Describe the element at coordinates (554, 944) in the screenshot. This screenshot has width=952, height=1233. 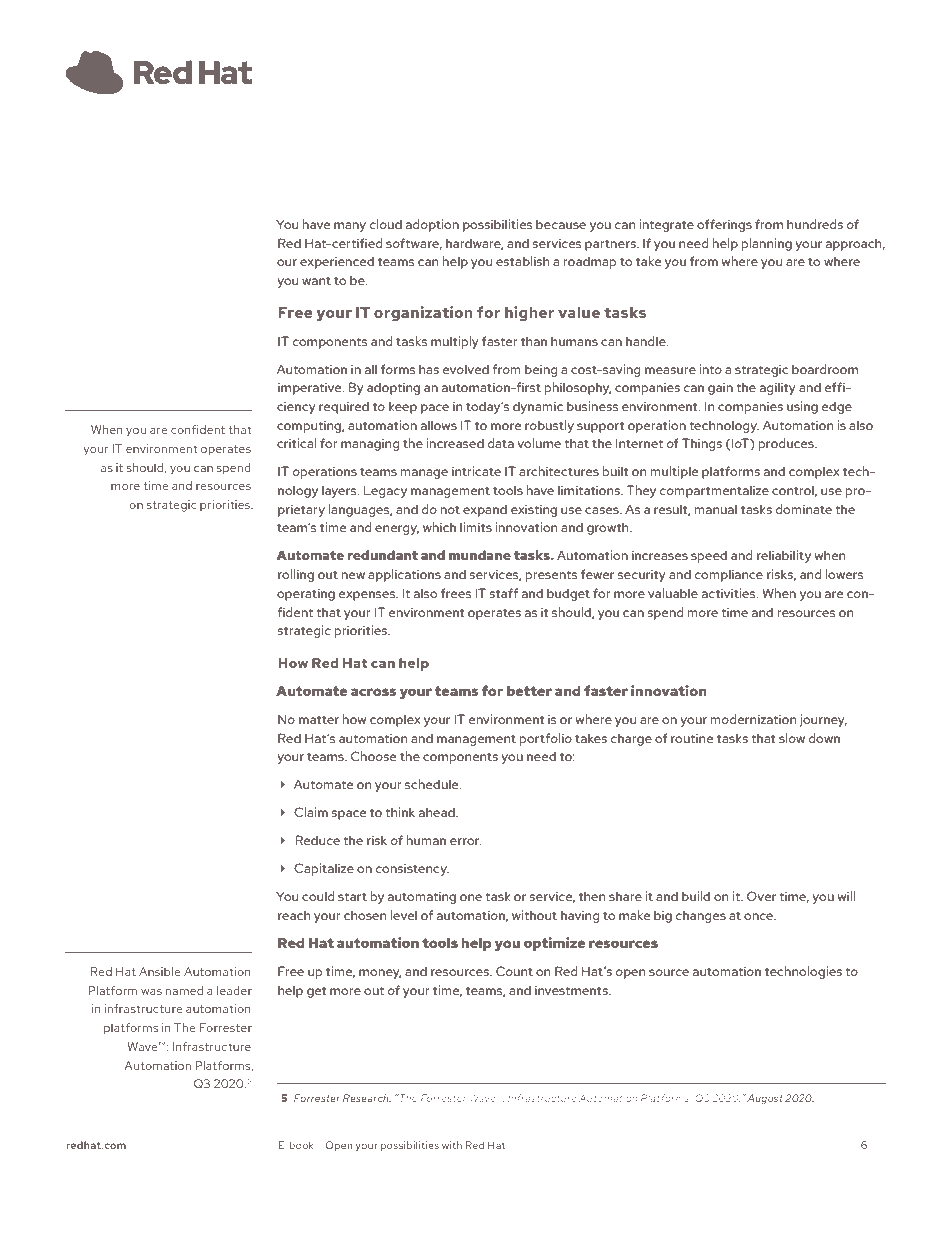
I see `optimize` at that location.
